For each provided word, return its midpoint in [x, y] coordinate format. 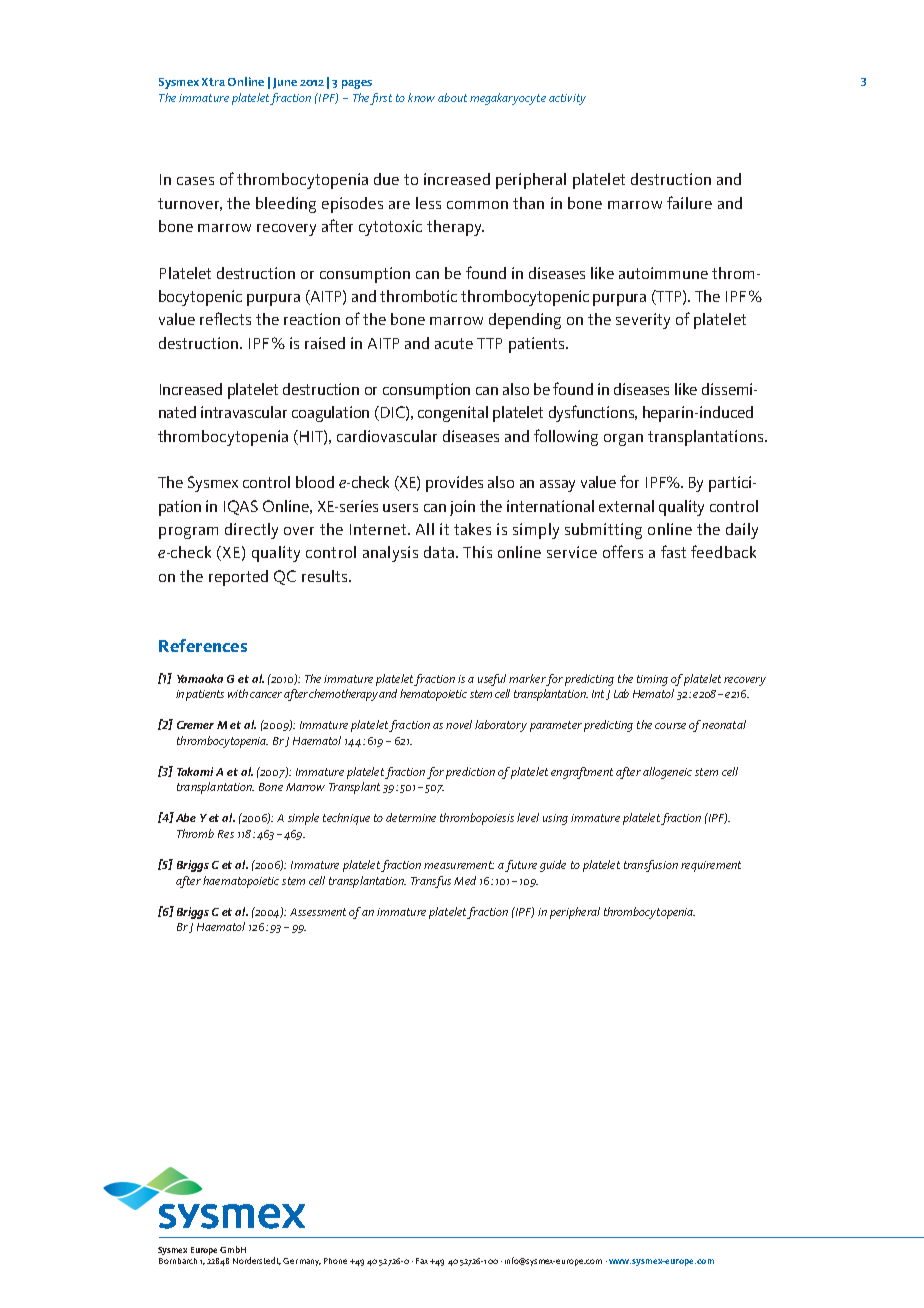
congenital [453, 414]
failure [689, 202]
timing [652, 680]
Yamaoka [200, 678]
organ [623, 440]
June [285, 83]
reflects [225, 318]
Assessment [318, 912]
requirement [711, 866]
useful [492, 680]
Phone [335, 1261]
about [452, 97]
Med [465, 880]
